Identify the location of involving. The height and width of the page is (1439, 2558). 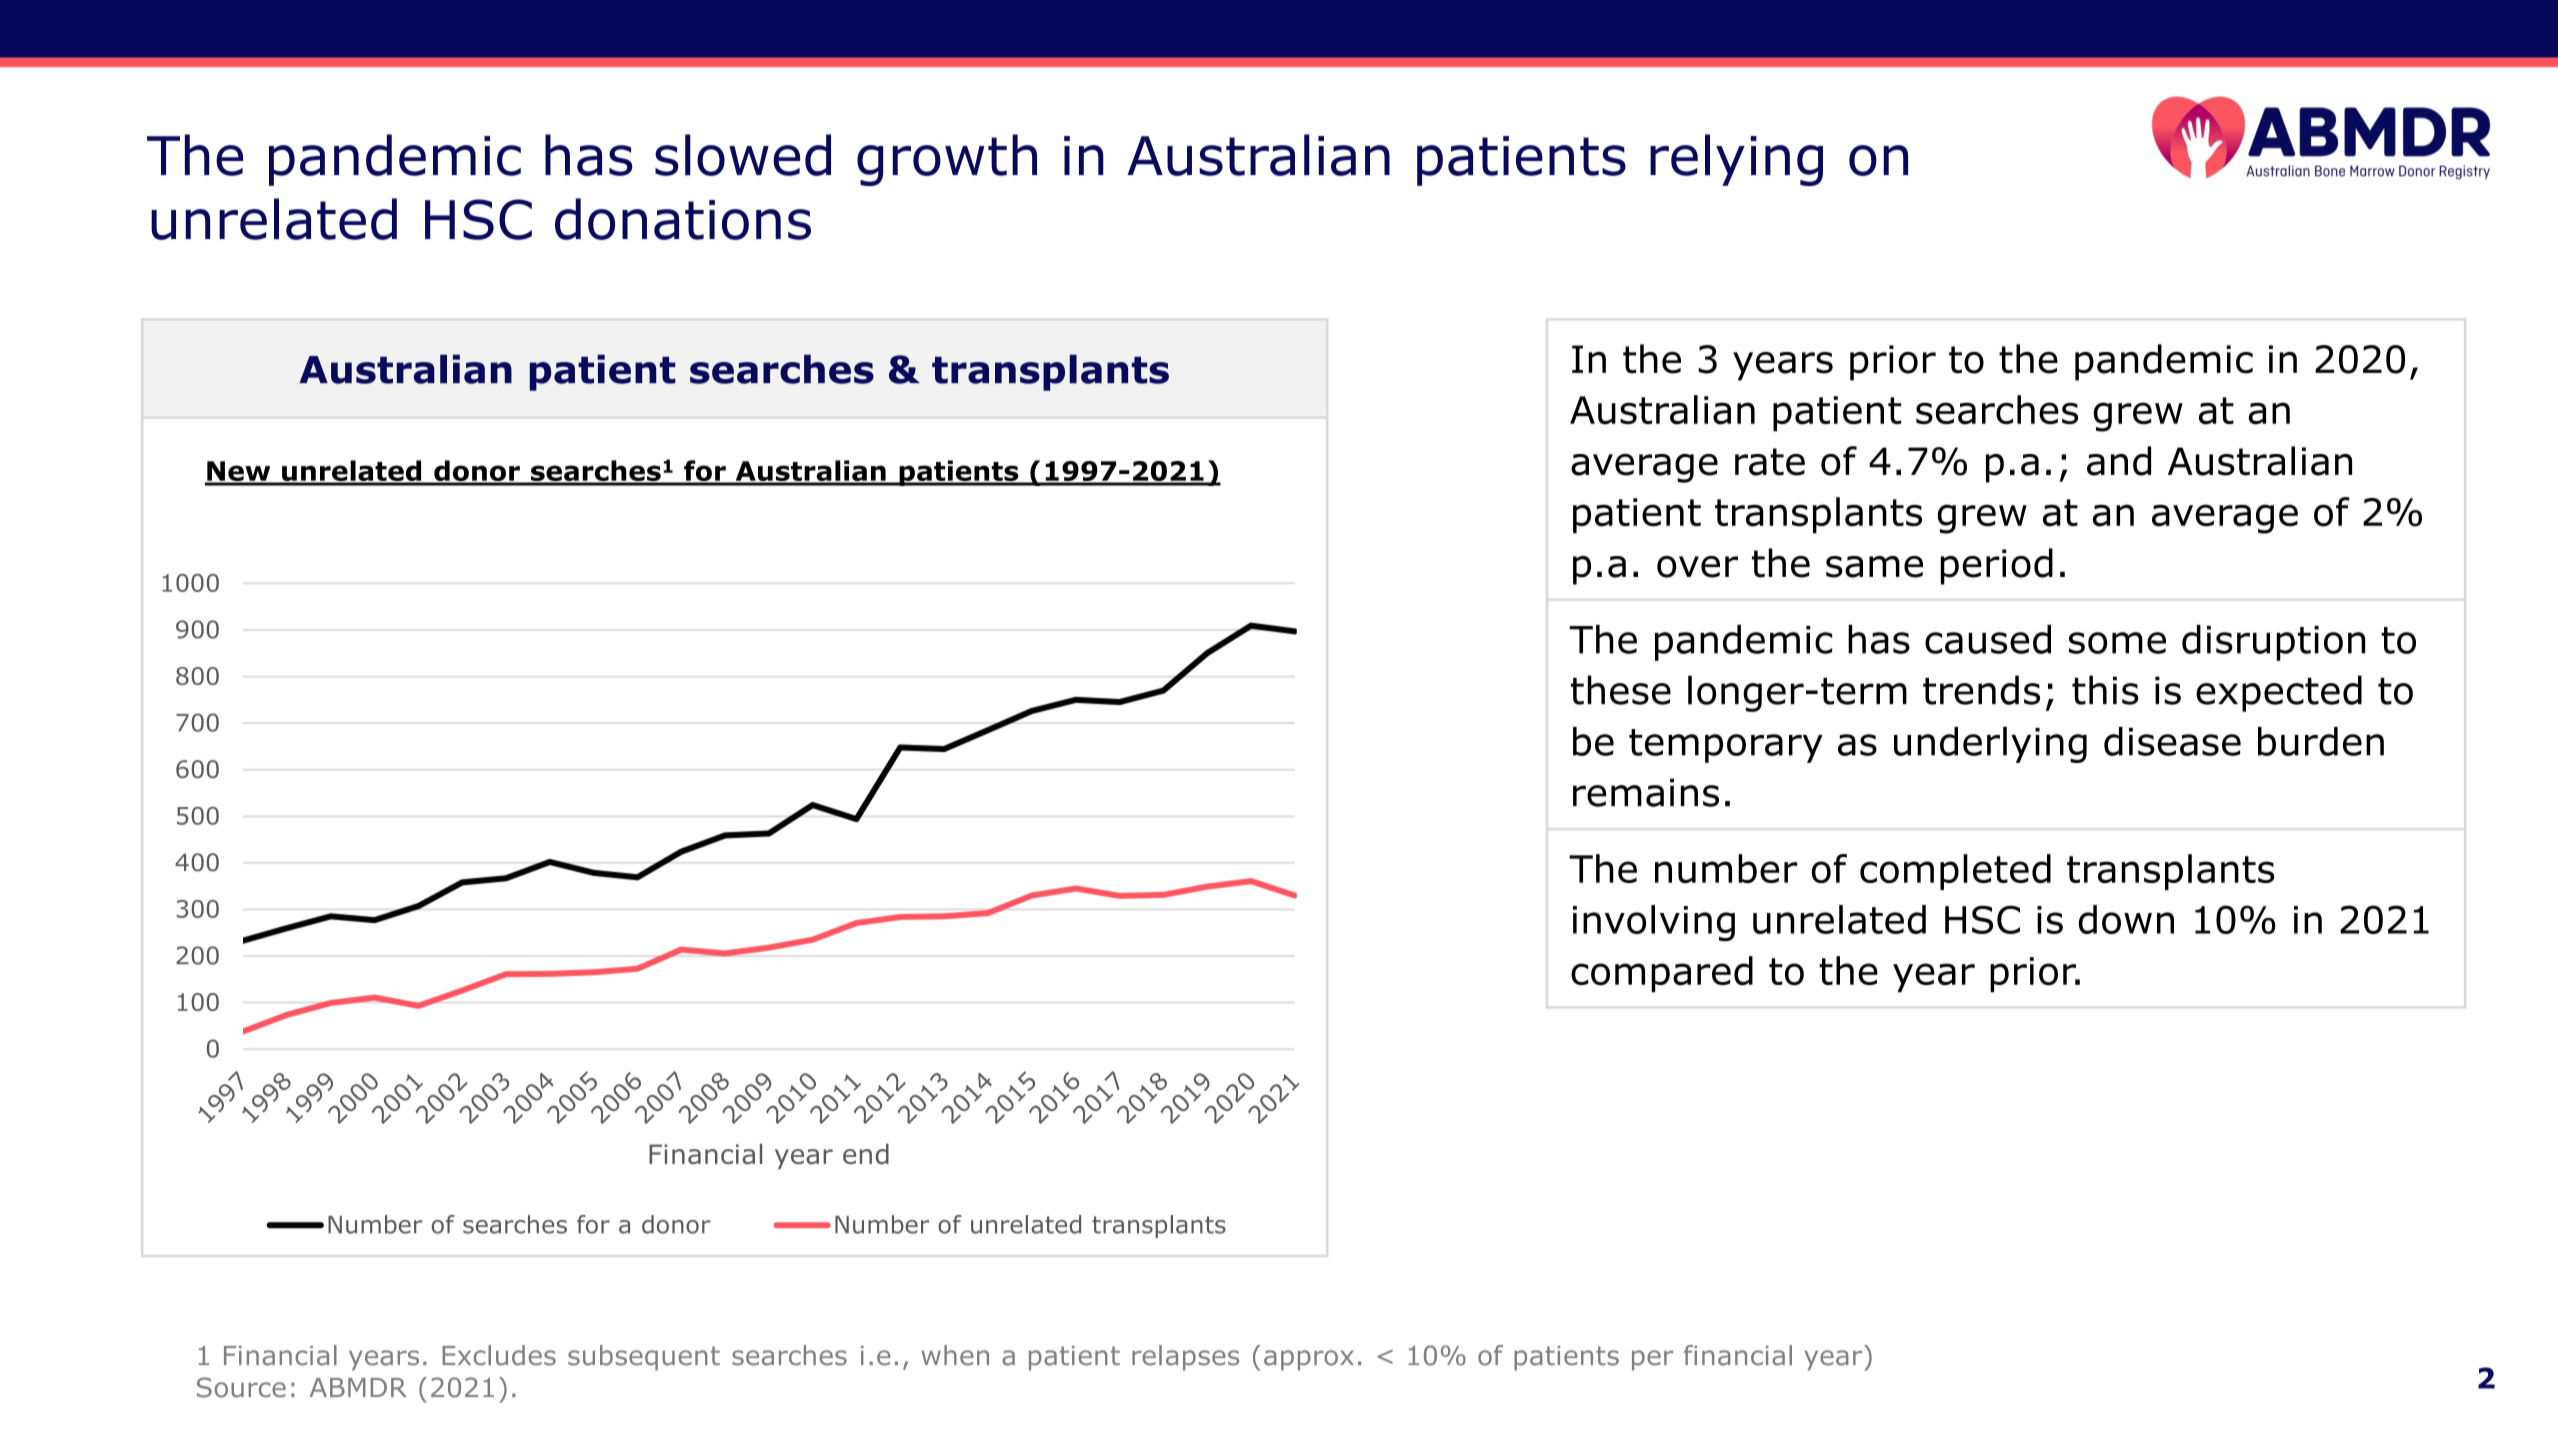
(1654, 923).
